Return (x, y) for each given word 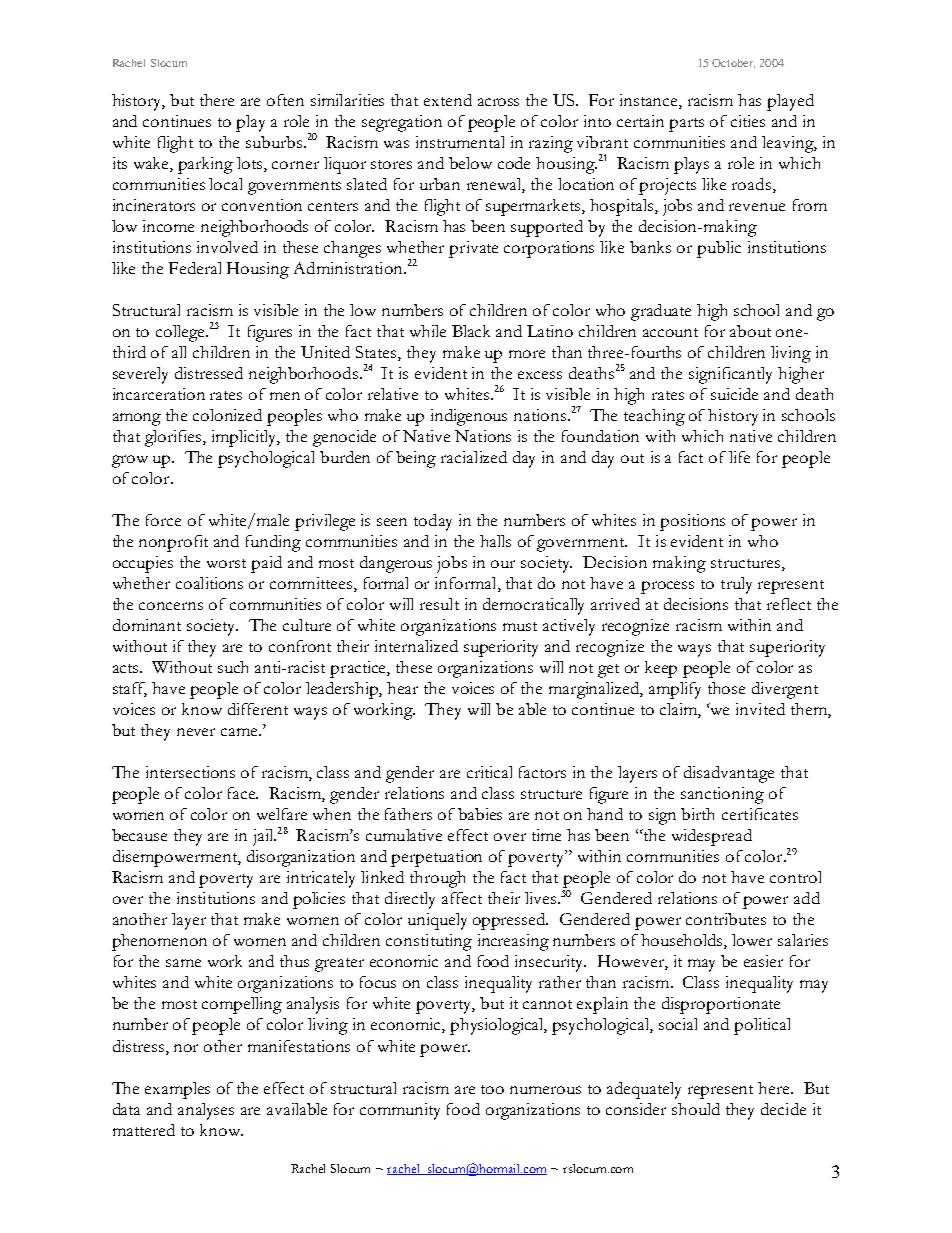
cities (748, 121)
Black (471, 331)
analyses (206, 1111)
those (726, 688)
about (750, 331)
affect (462, 898)
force (163, 520)
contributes (726, 919)
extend (448, 100)
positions (692, 522)
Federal (195, 268)
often (285, 100)
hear (402, 688)
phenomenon (159, 942)
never (196, 732)
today (433, 522)
